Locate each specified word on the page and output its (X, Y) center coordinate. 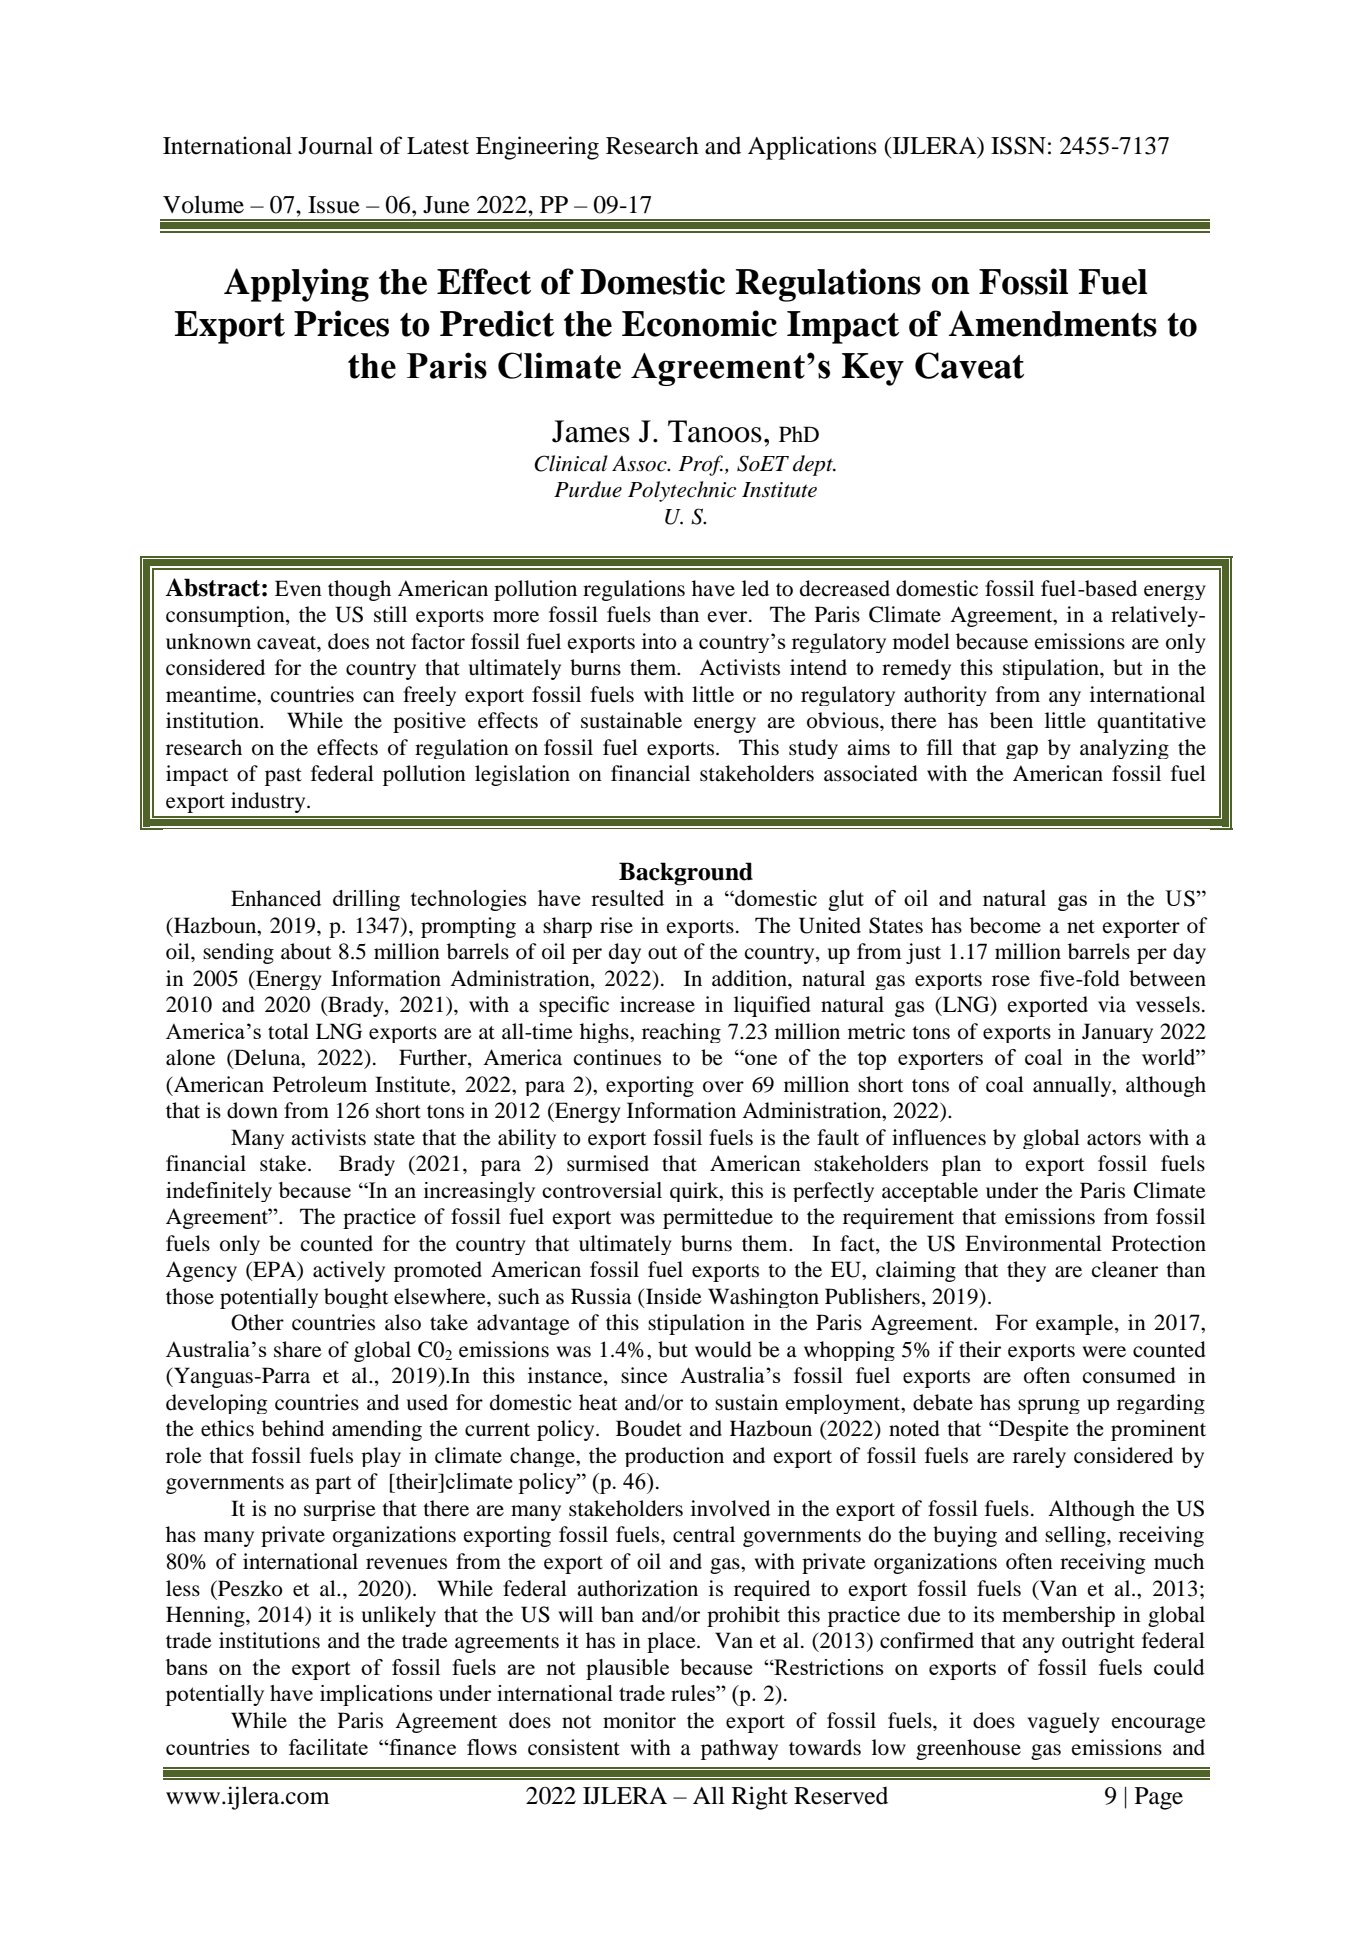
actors (1114, 1139)
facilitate (328, 1747)
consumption (226, 616)
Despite (1033, 1430)
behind (293, 1428)
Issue (334, 205)
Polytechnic (682, 491)
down (252, 1110)
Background (686, 874)
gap (1022, 751)
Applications (812, 148)
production (674, 1457)
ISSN (1018, 146)
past (283, 777)
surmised (608, 1163)
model (921, 641)
